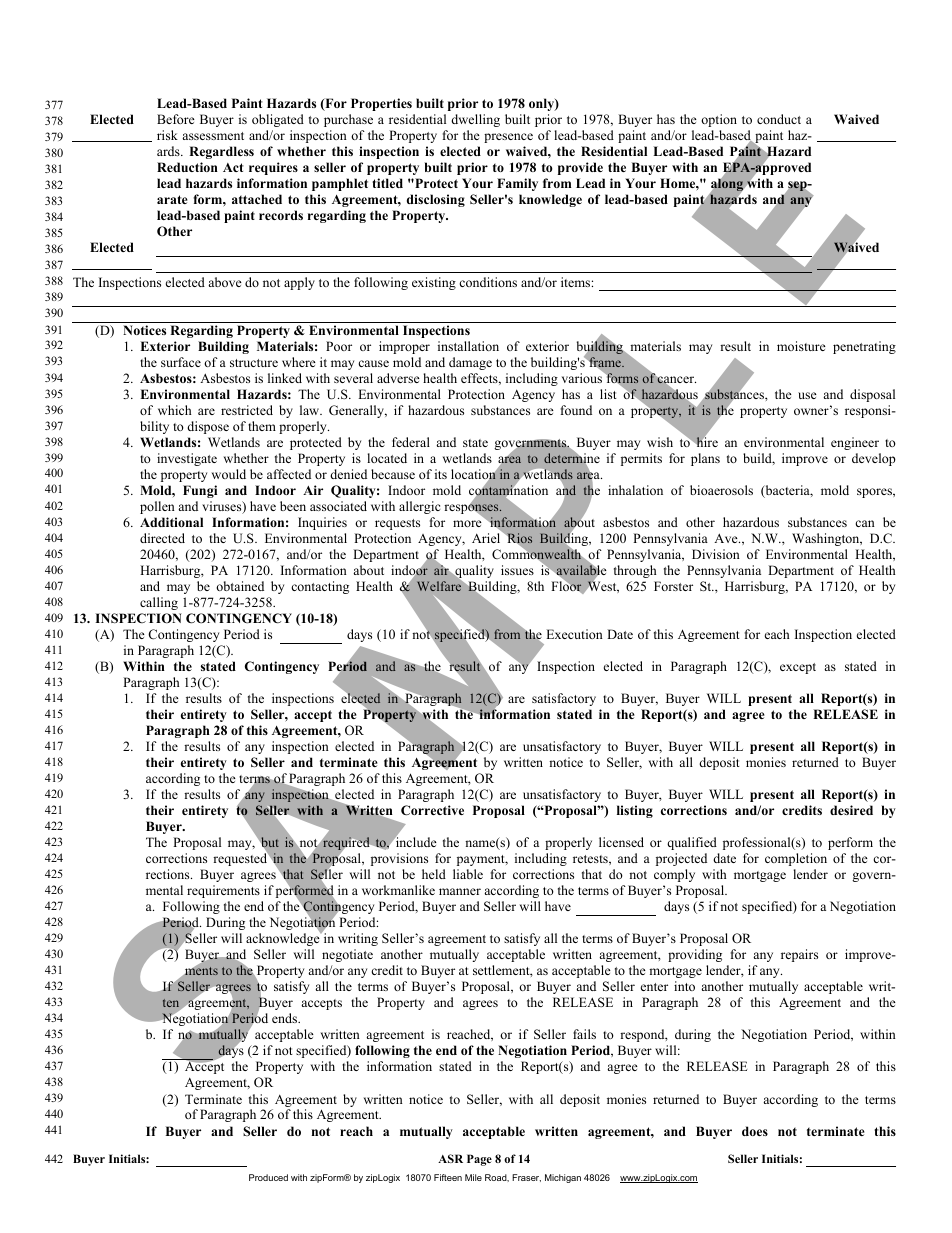  What do you see at coordinates (487, 537) in the screenshot?
I see `Ariel` at bounding box center [487, 537].
